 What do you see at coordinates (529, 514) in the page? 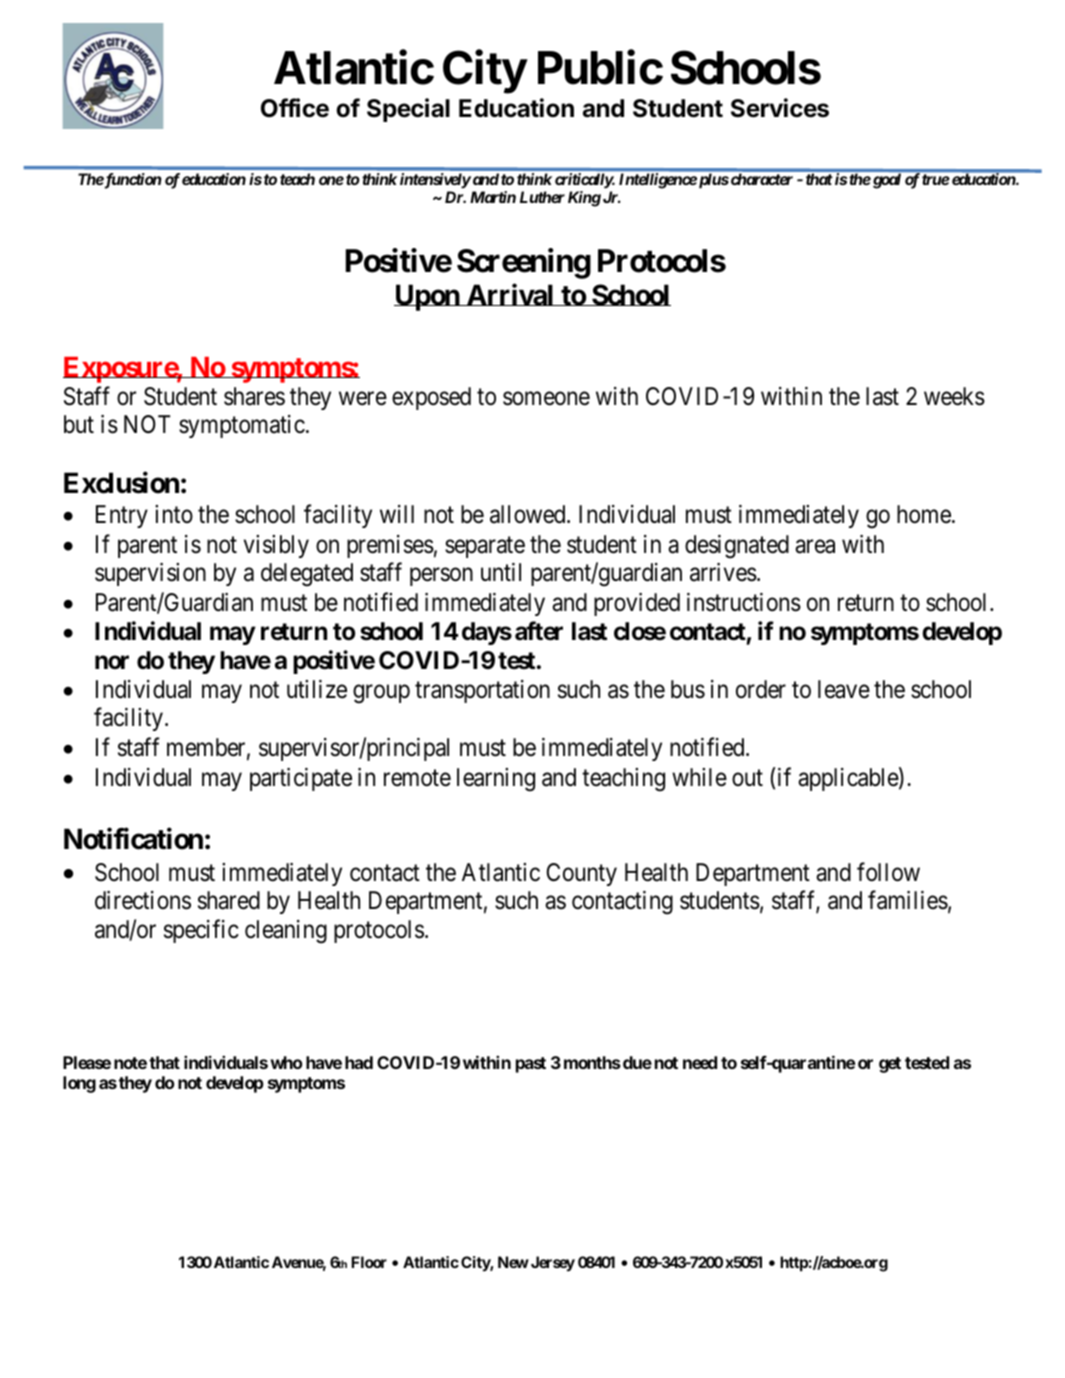
I see `allowed` at bounding box center [529, 514].
